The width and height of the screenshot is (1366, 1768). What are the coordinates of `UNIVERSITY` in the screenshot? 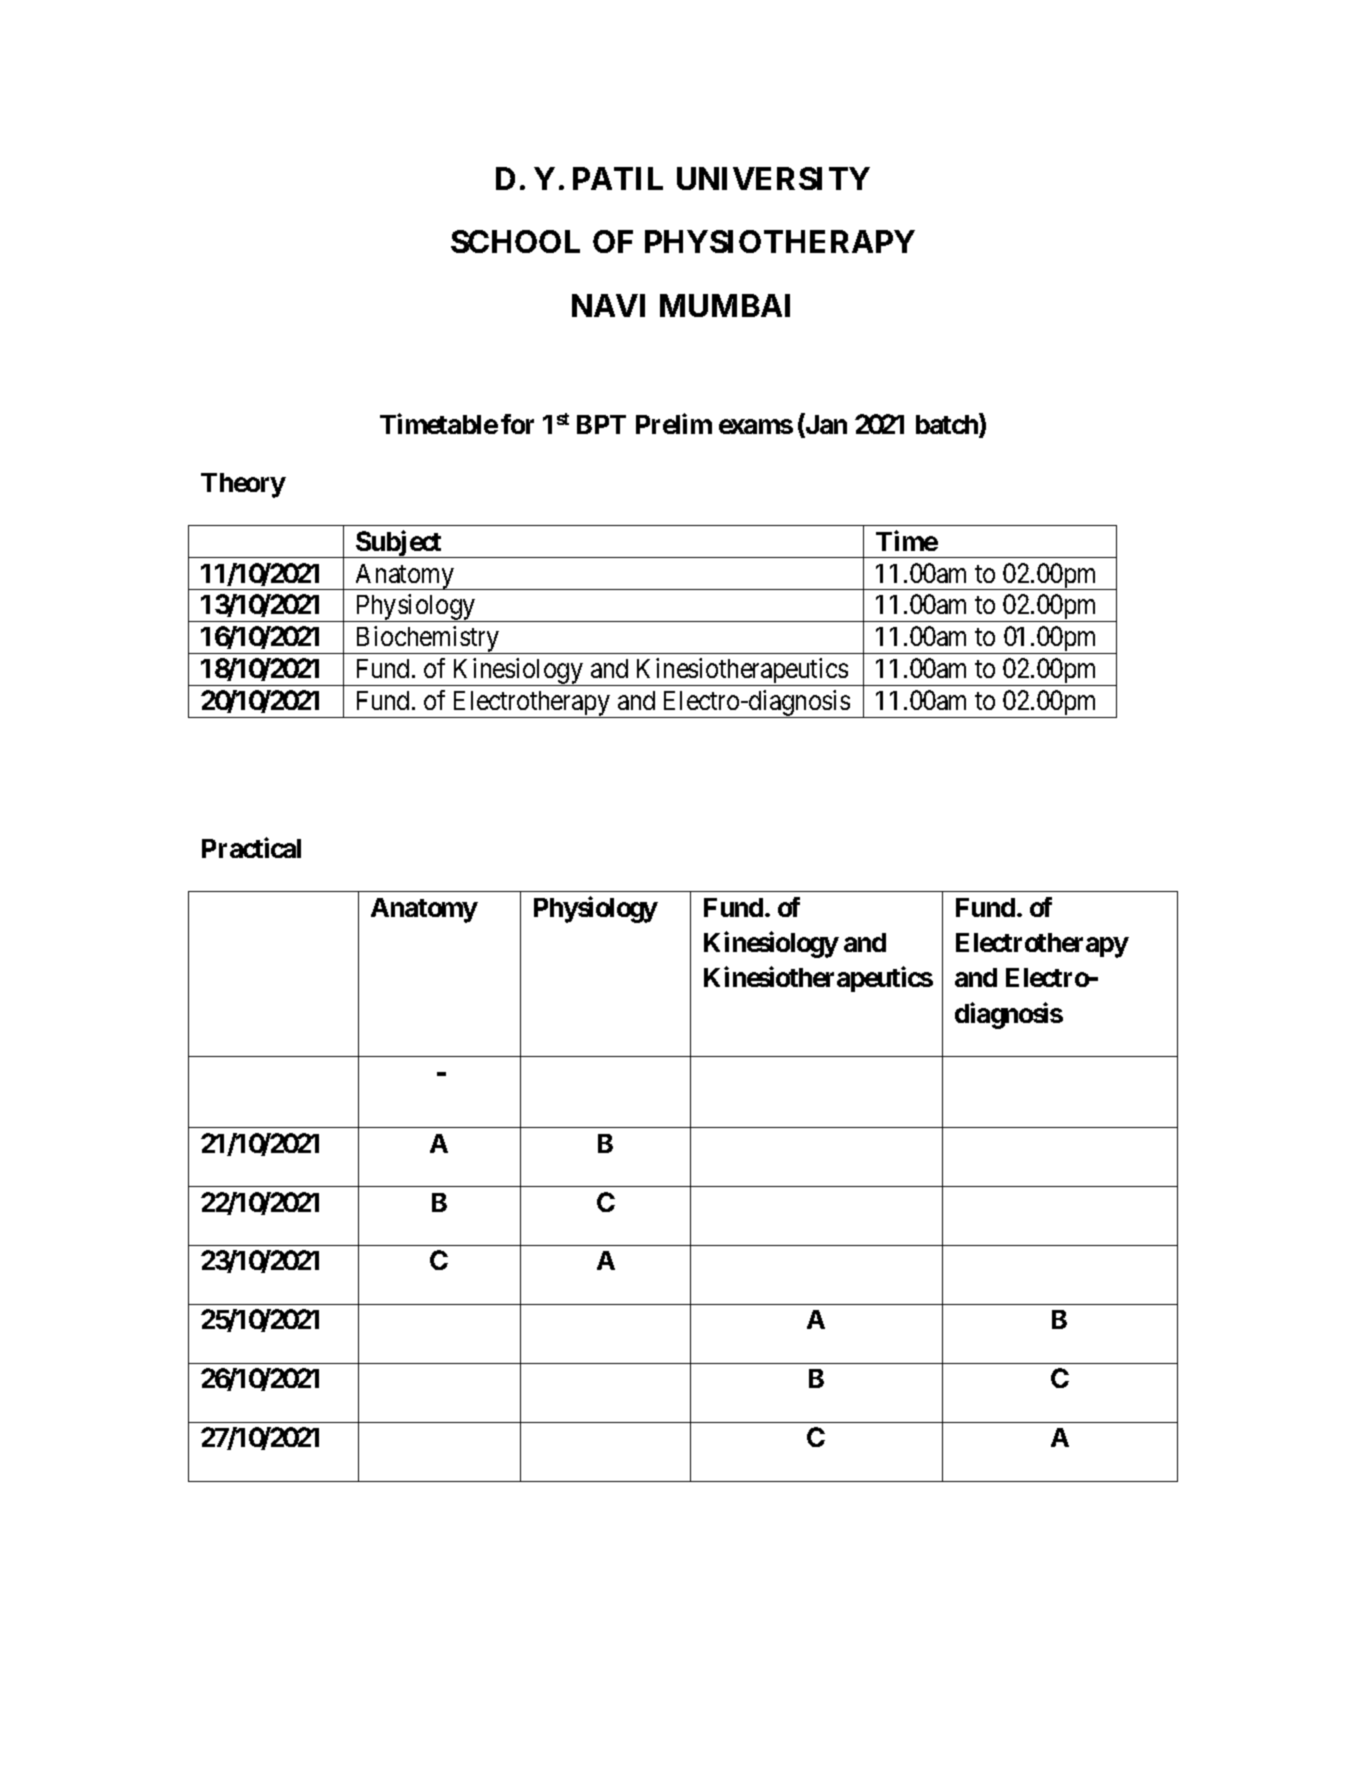 It's located at (773, 178).
